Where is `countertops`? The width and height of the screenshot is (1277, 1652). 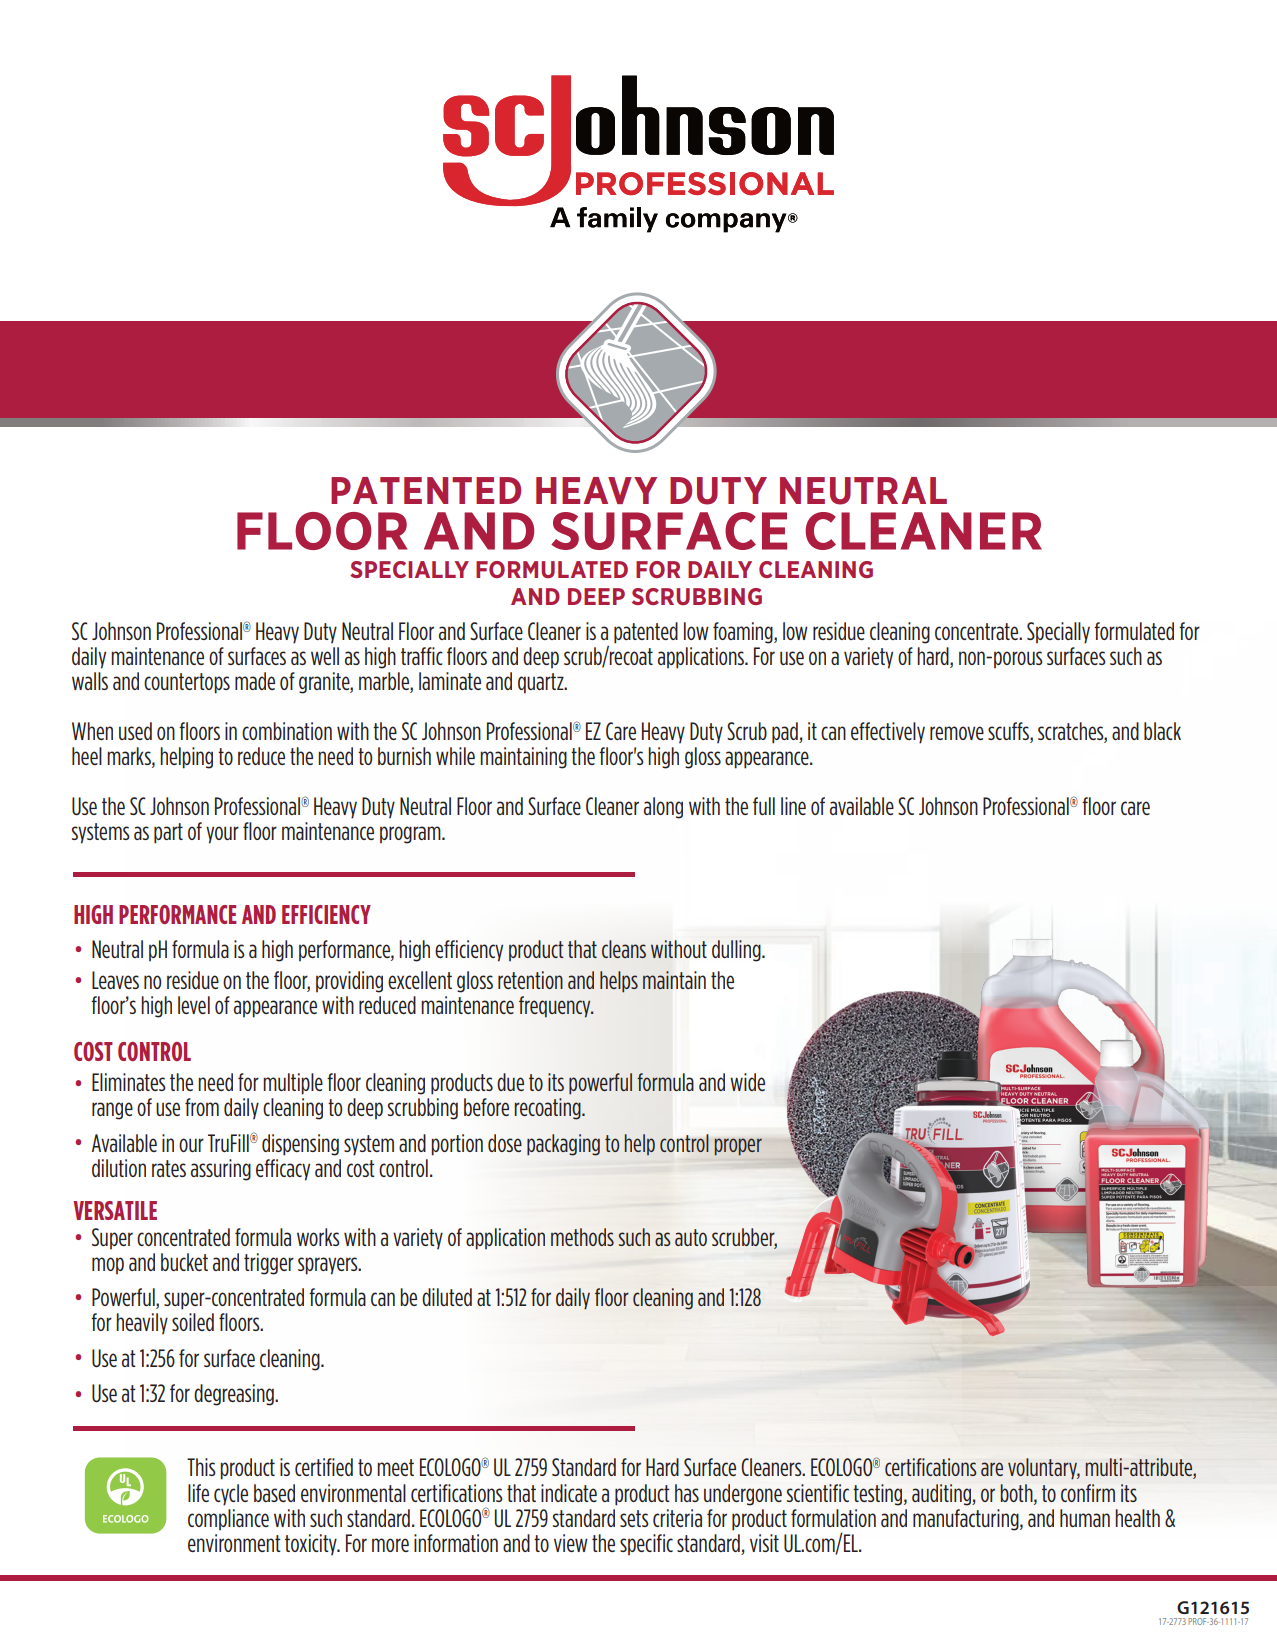 countertops is located at coordinates (187, 683).
